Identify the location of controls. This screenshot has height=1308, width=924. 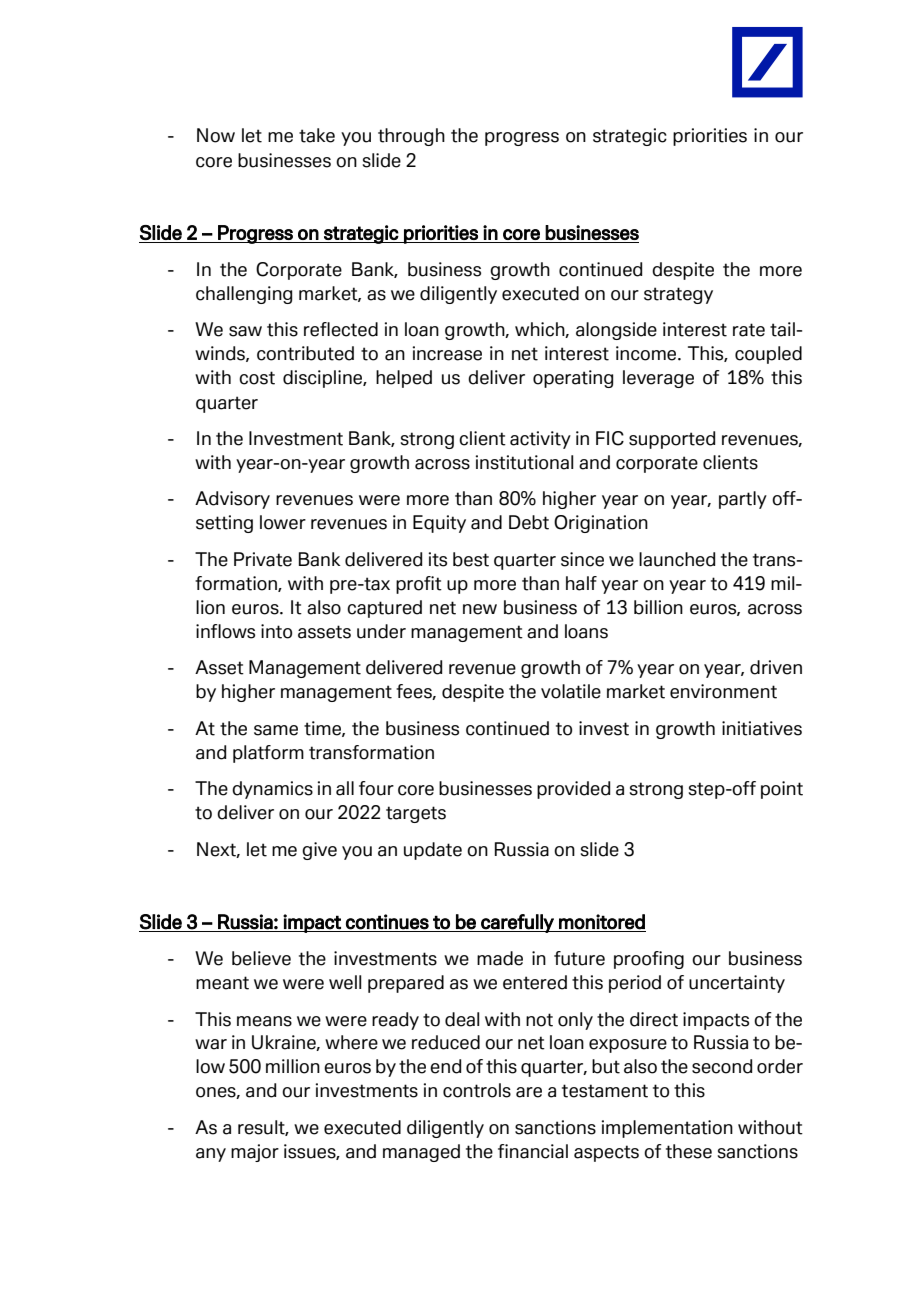
(477, 1090).
